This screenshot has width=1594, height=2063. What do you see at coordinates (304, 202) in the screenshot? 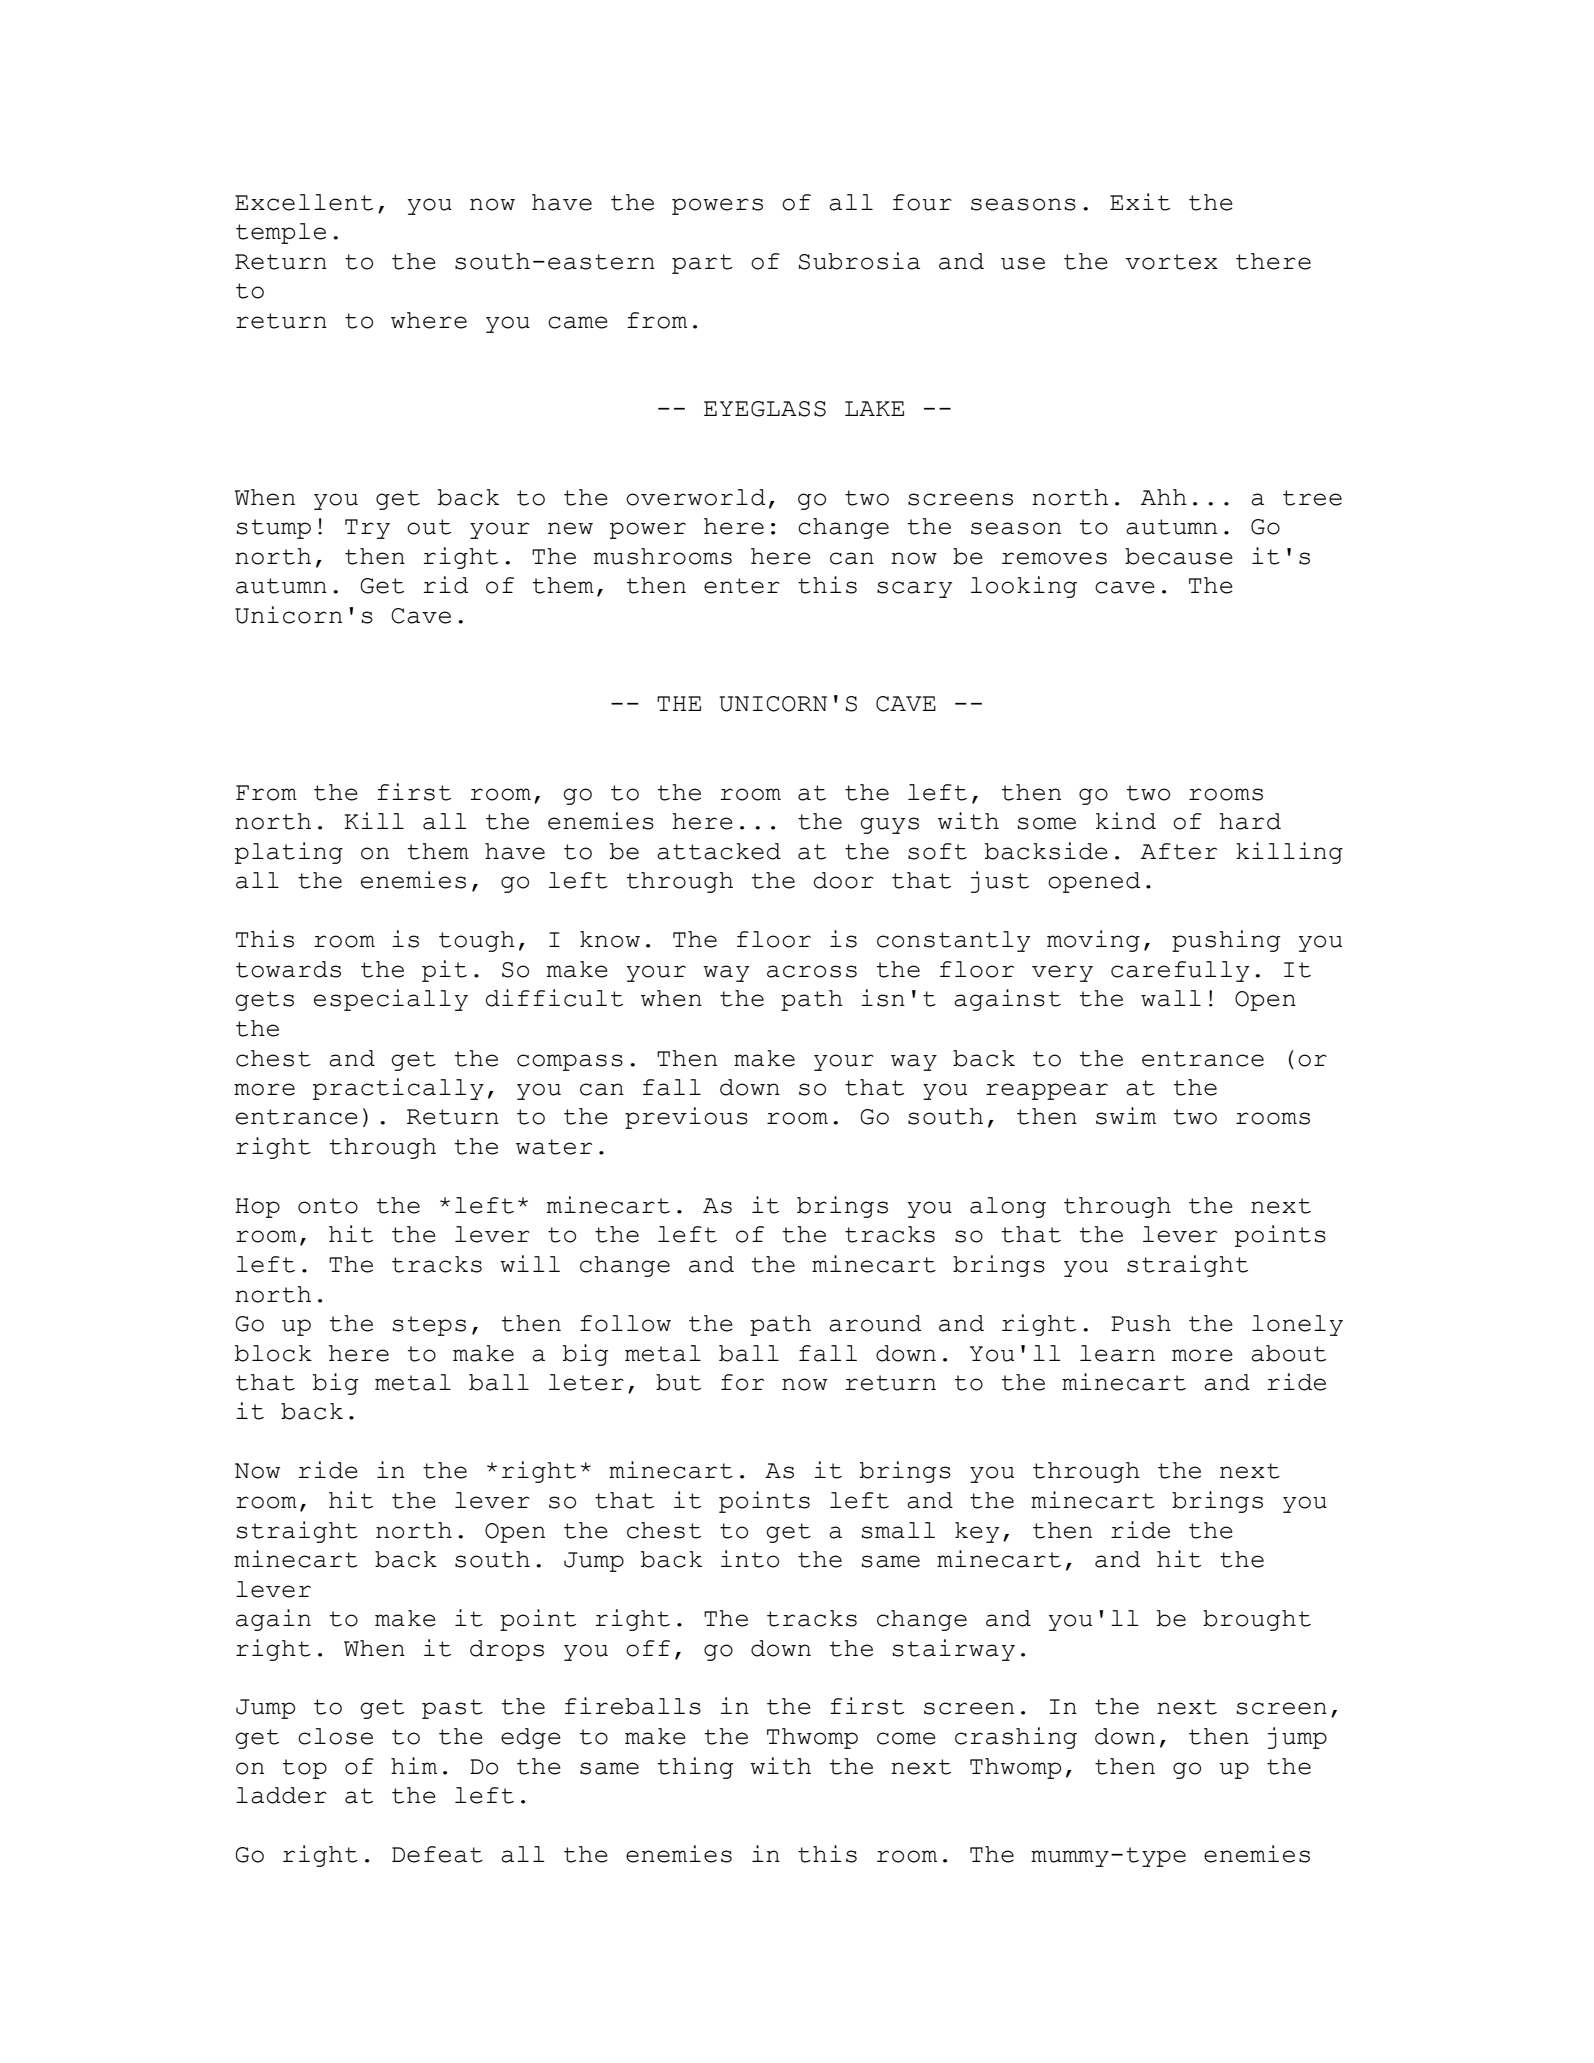
I see `Excellent` at bounding box center [304, 202].
